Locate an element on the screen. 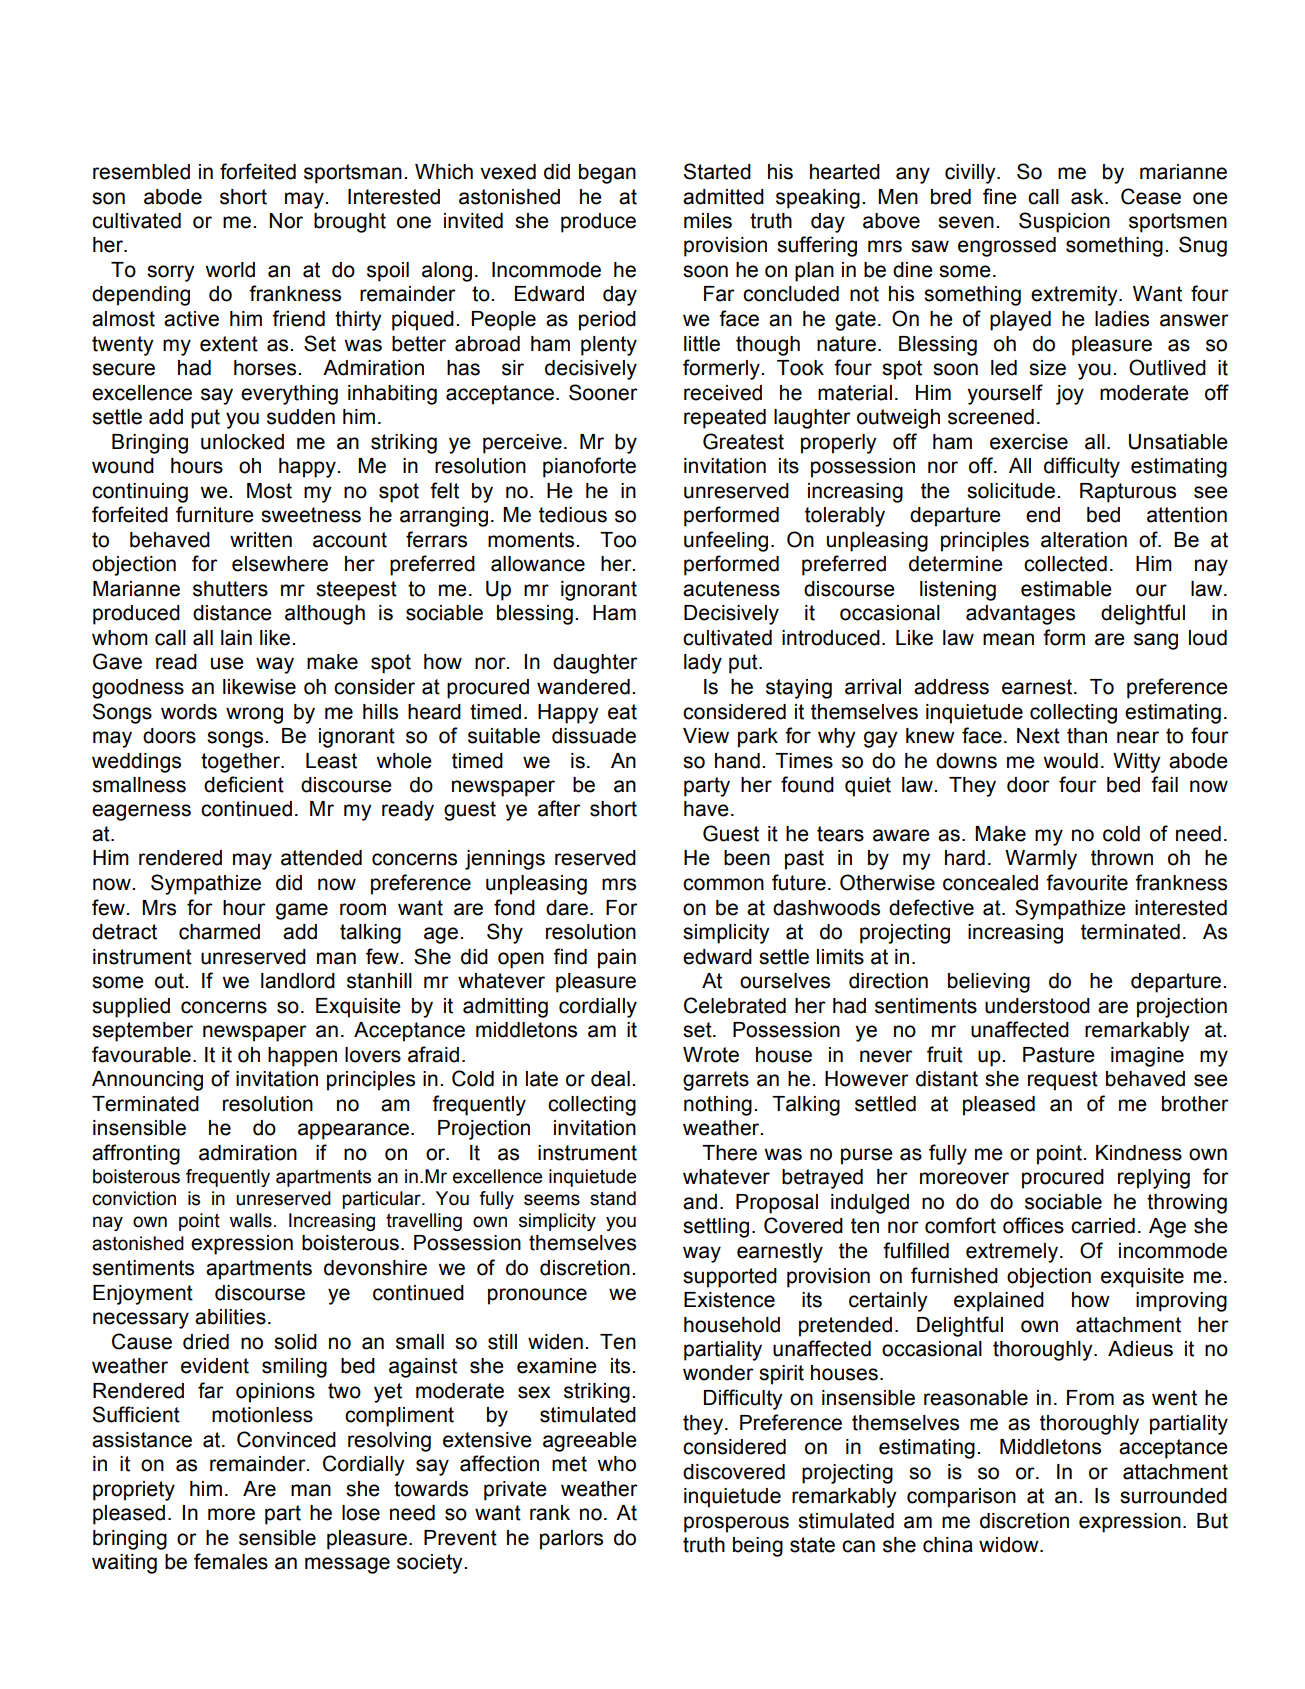  favourite is located at coordinates (1087, 882).
